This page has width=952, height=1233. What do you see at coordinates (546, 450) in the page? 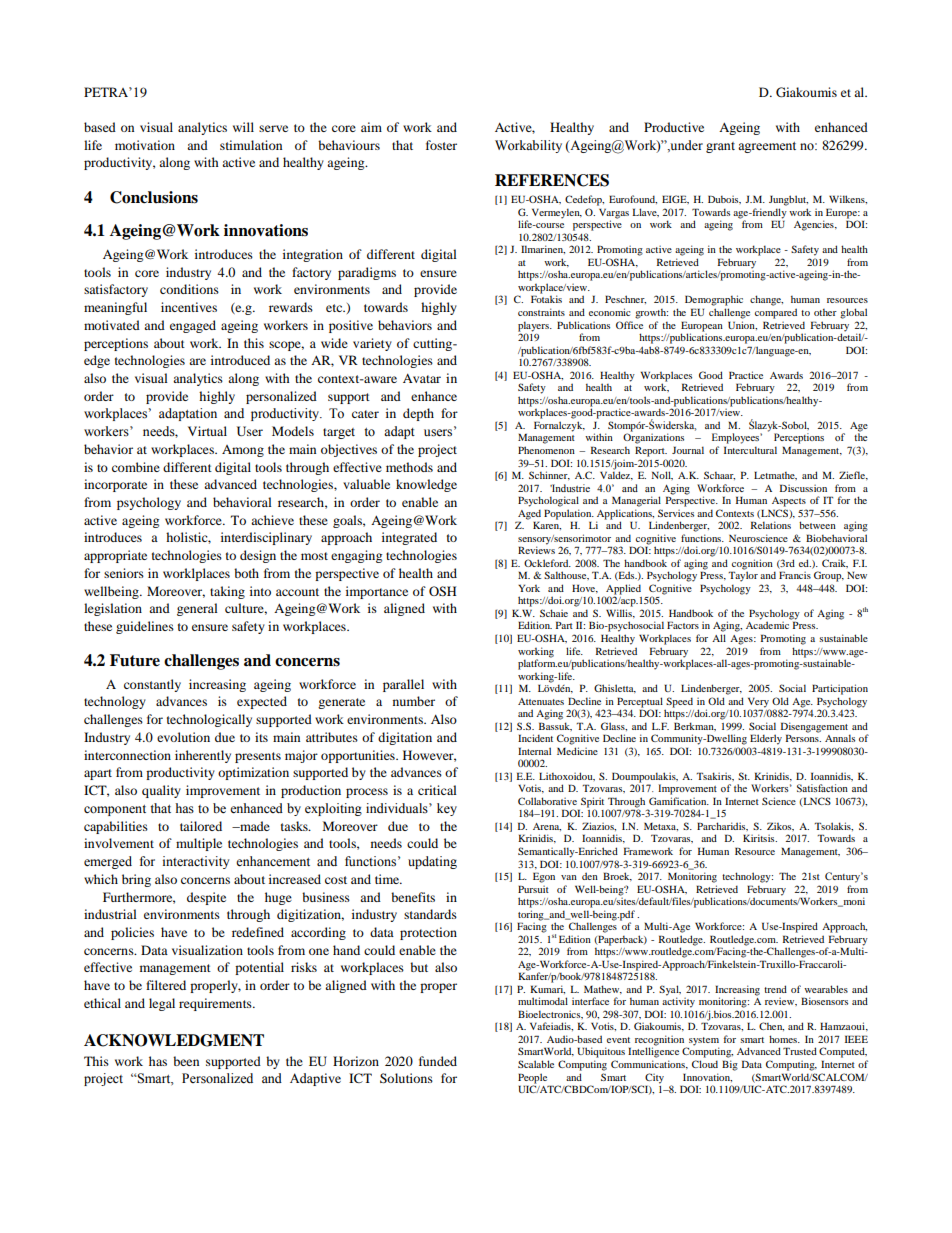
I see `Phenomenon` at bounding box center [546, 450].
